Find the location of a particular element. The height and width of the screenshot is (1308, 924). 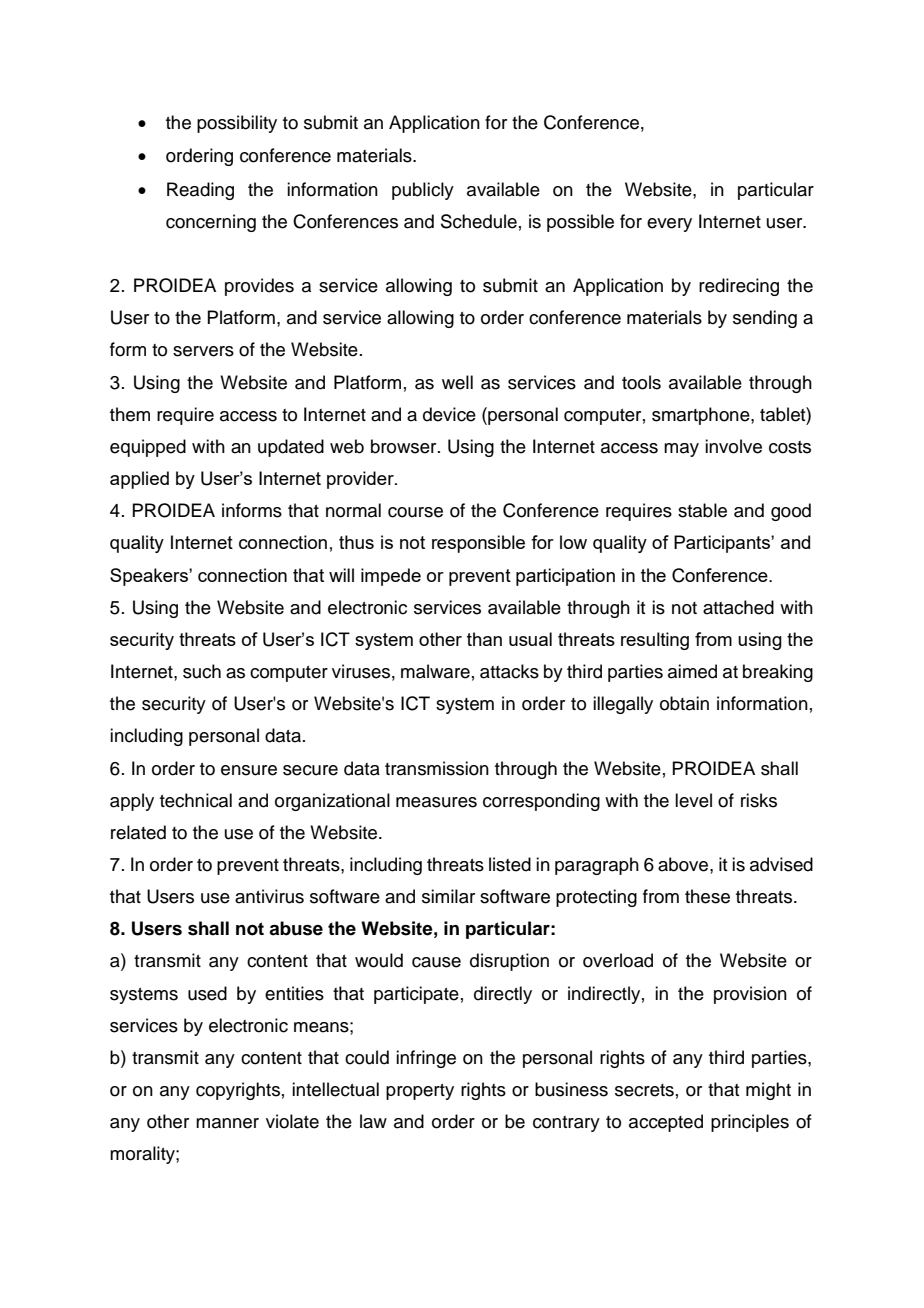

manner is located at coordinates (227, 1123).
